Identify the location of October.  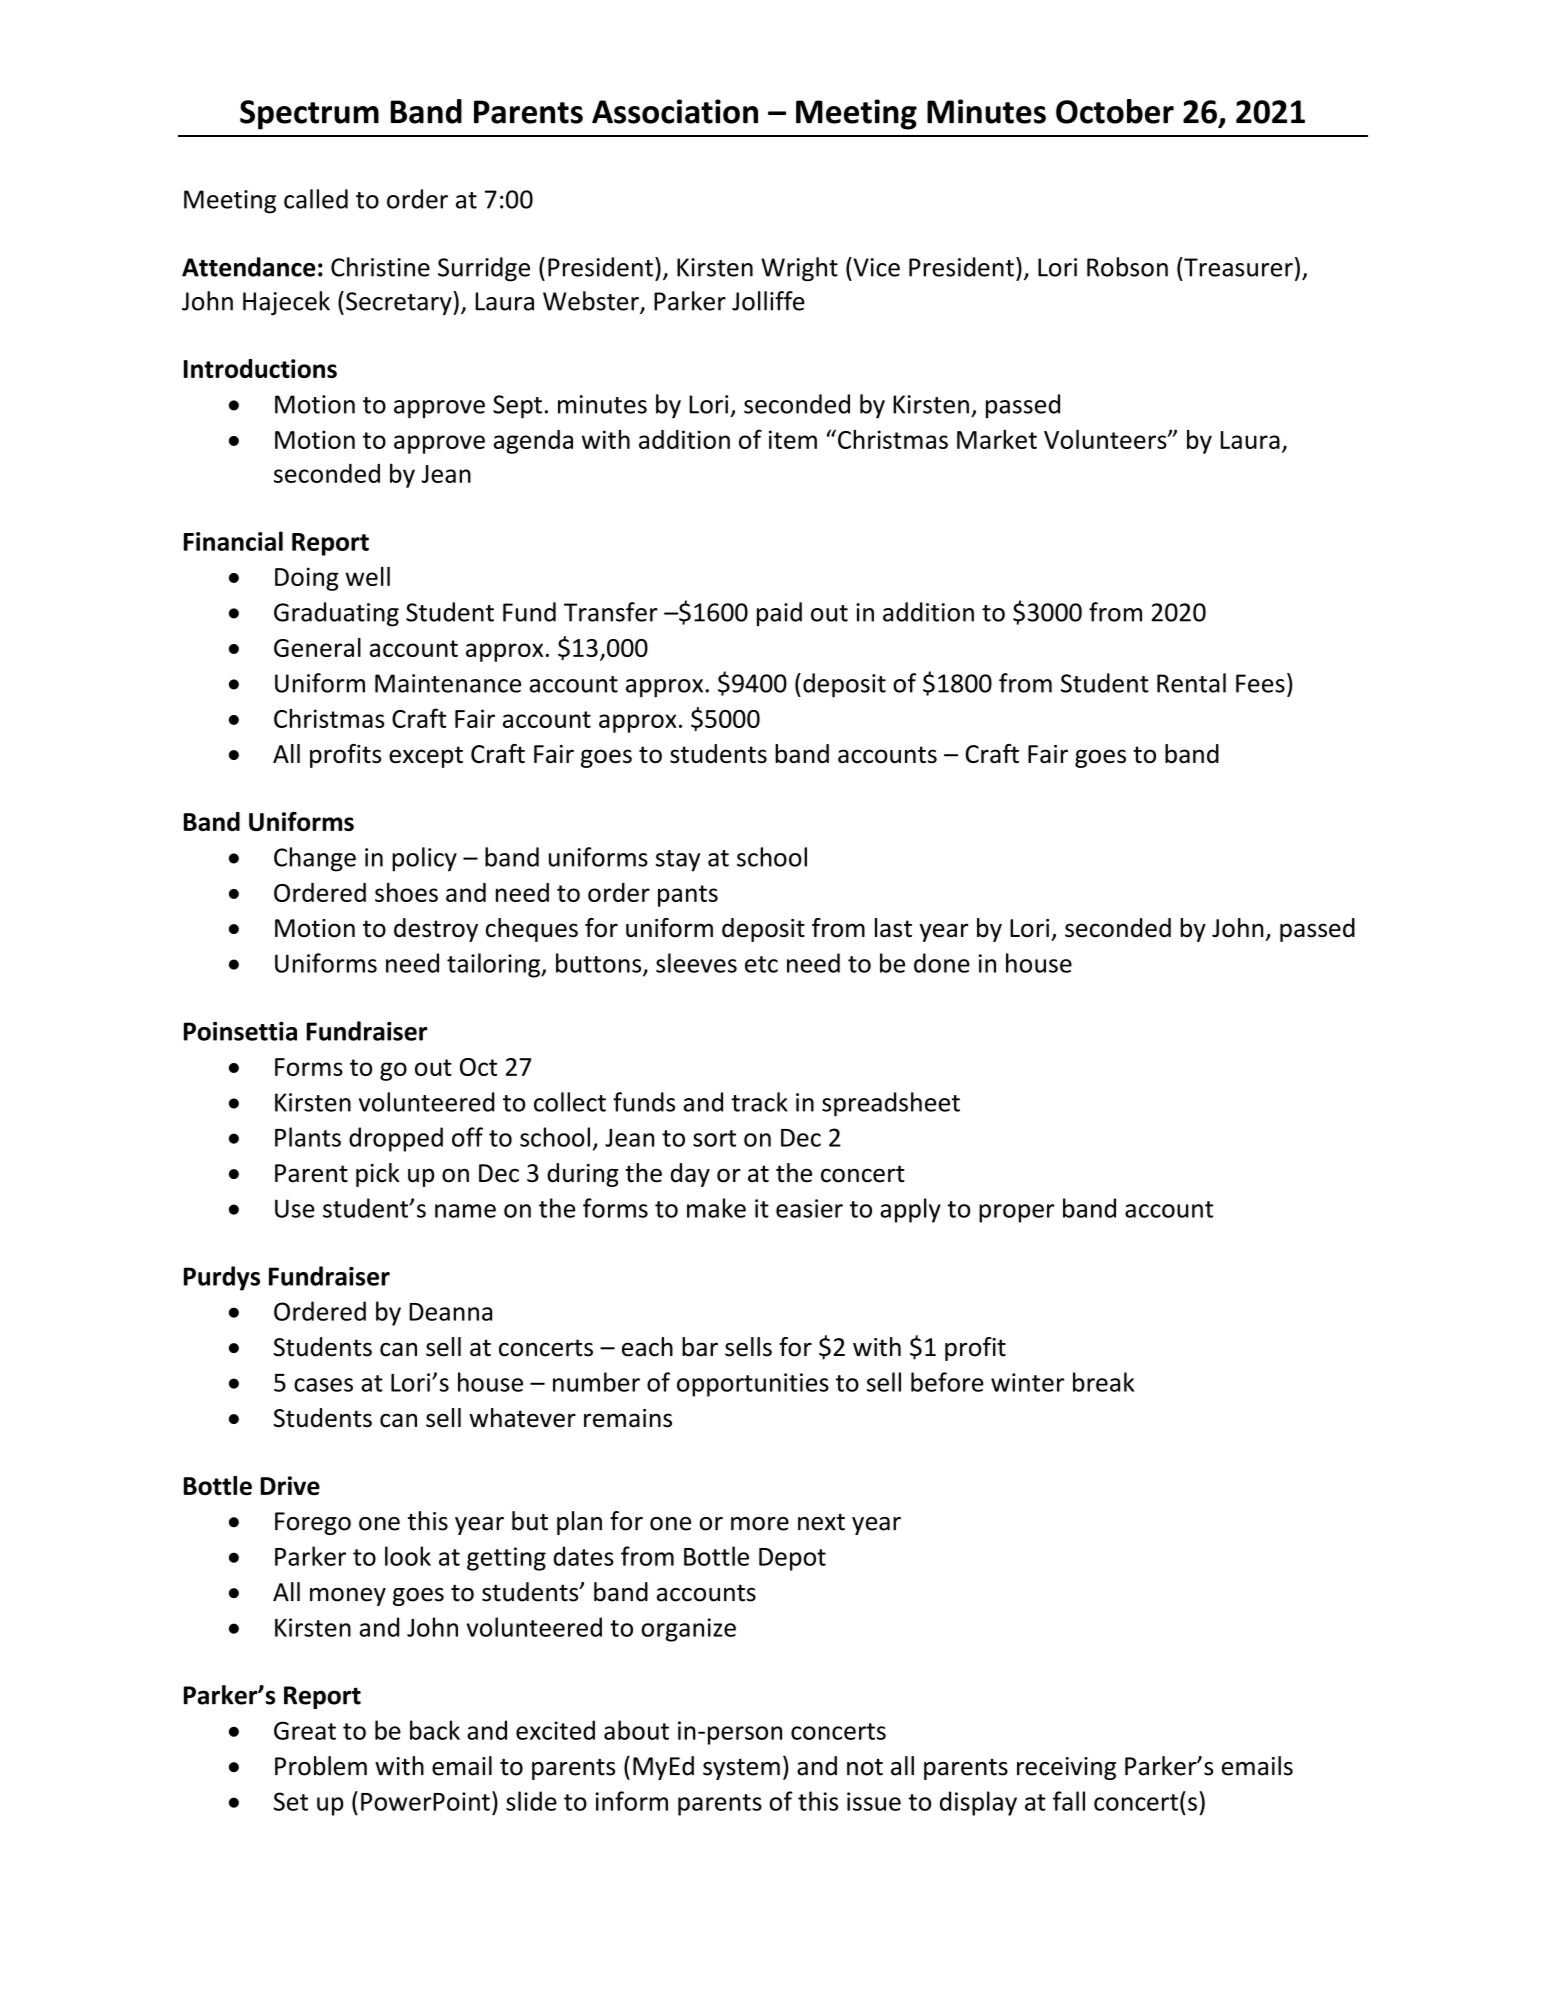
(1115, 111).
